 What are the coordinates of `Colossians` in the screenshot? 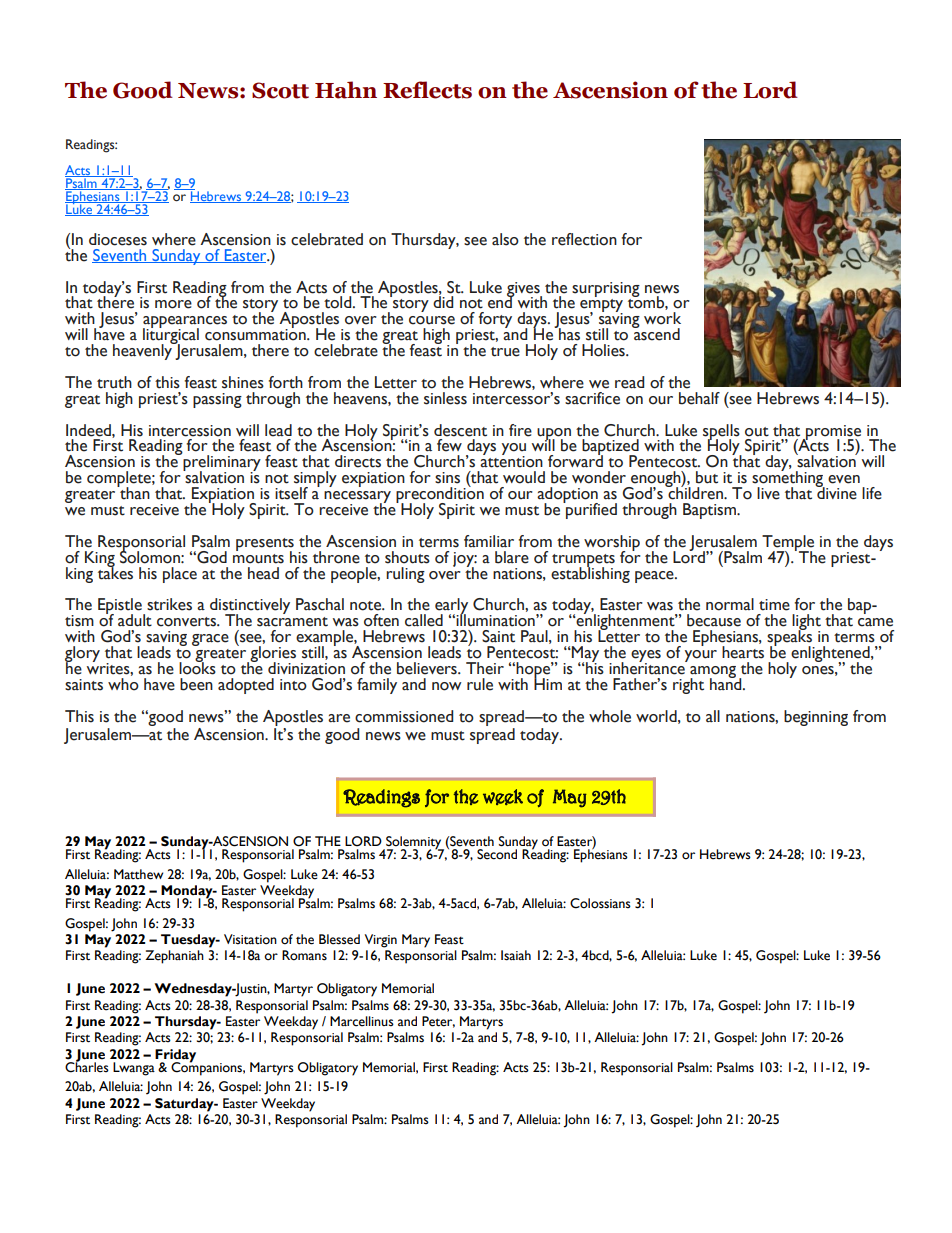 It's located at (600, 903).
